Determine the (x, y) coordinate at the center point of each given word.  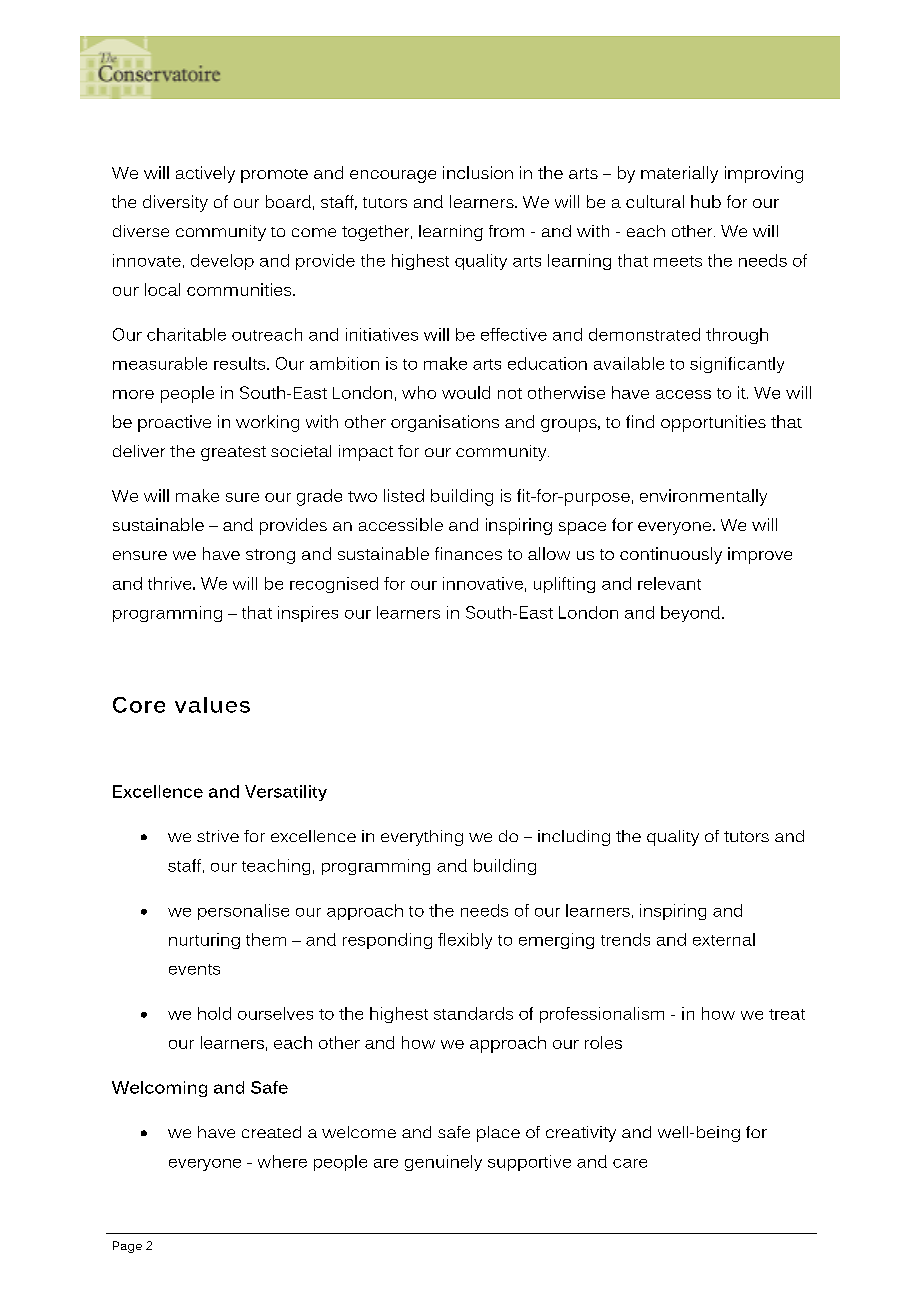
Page (127, 1247)
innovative (483, 583)
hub (706, 201)
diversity (175, 203)
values (212, 705)
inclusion (478, 172)
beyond (690, 614)
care (630, 1163)
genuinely (443, 1163)
